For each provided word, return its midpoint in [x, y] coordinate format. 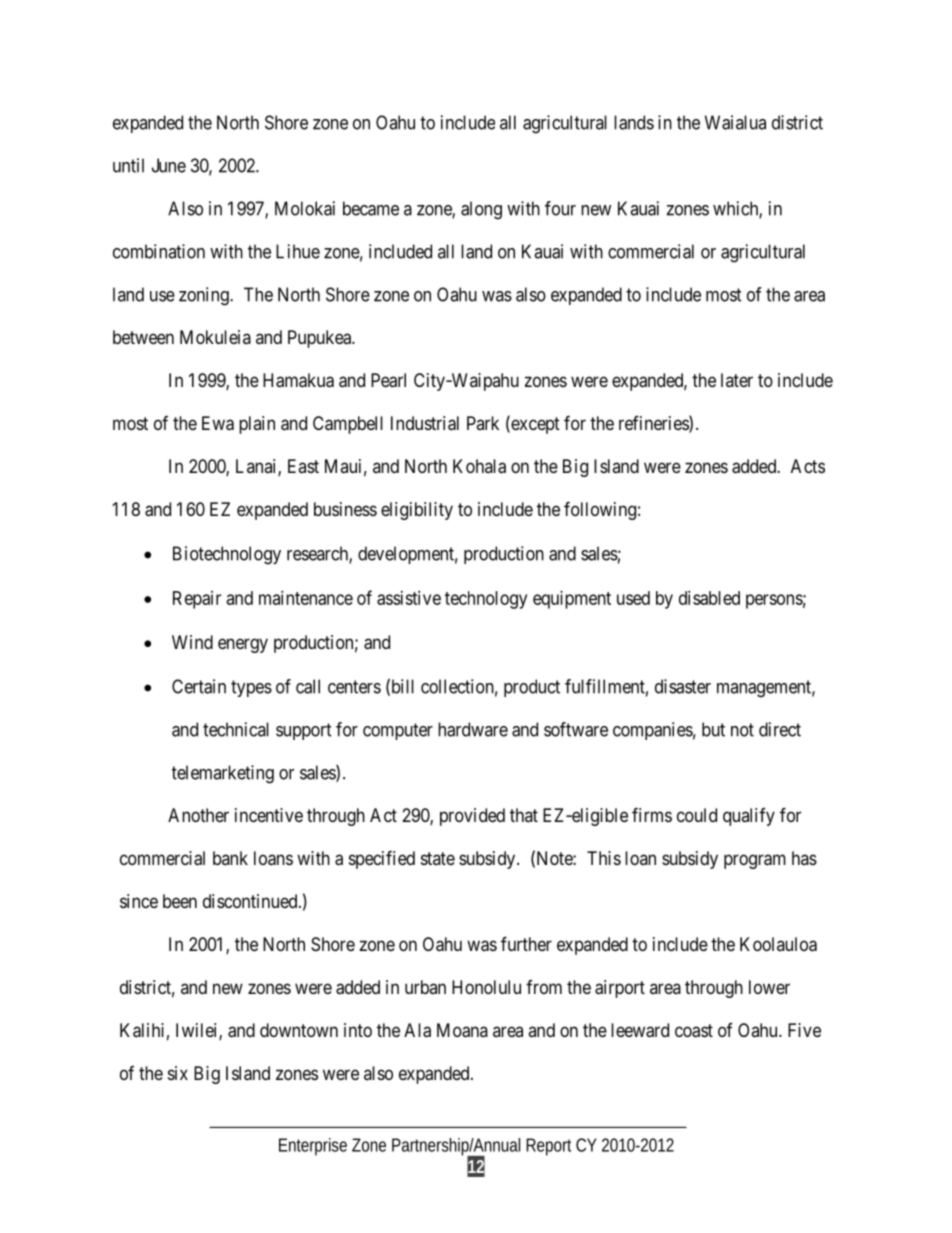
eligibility [417, 511]
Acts [808, 466]
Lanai [257, 467]
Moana [462, 1030]
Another [198, 815]
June [169, 165]
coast [694, 1031]
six [178, 1073]
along [481, 210]
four [560, 208]
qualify [749, 817]
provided [472, 817]
